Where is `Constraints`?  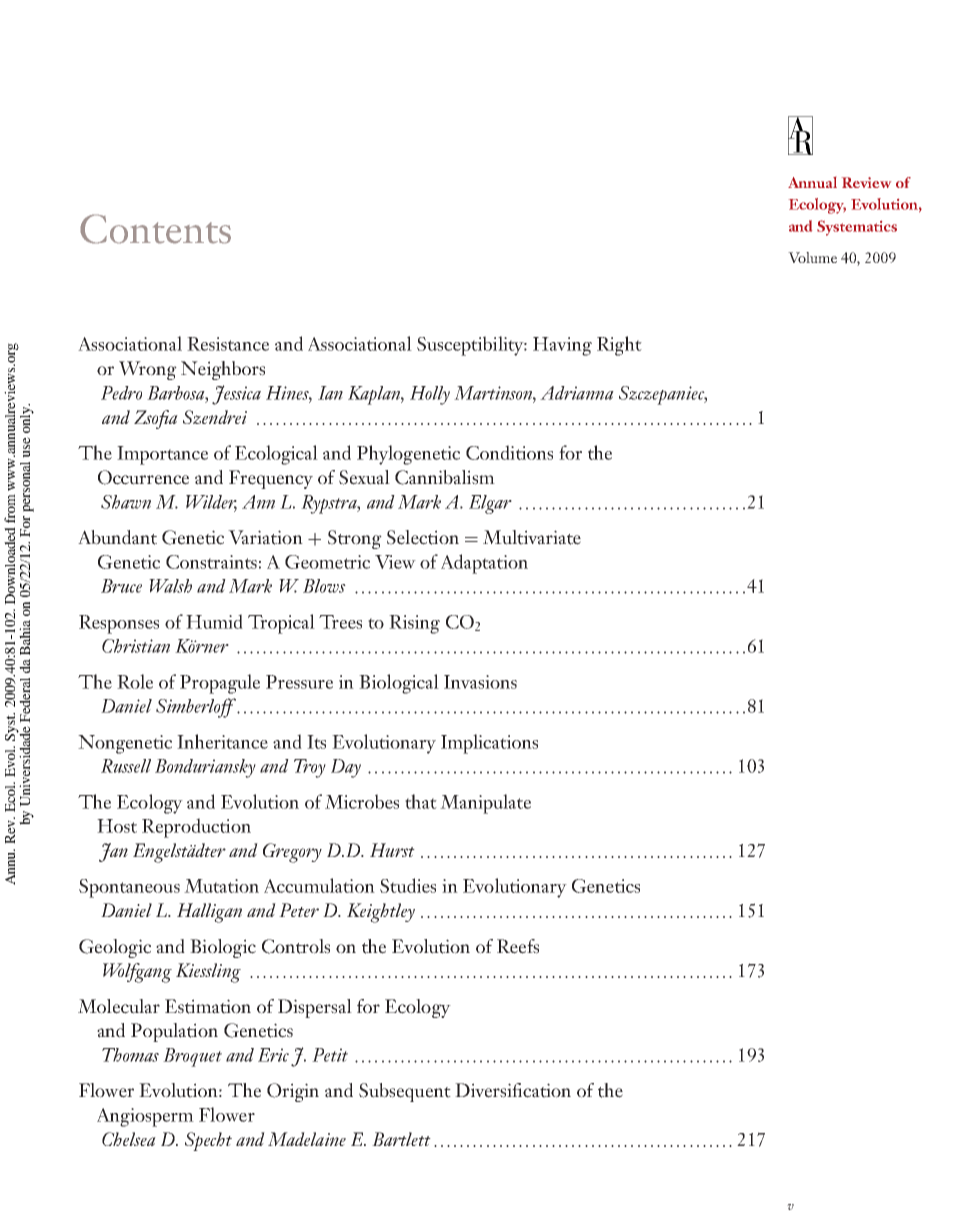 Constraints is located at coordinates (211, 562).
